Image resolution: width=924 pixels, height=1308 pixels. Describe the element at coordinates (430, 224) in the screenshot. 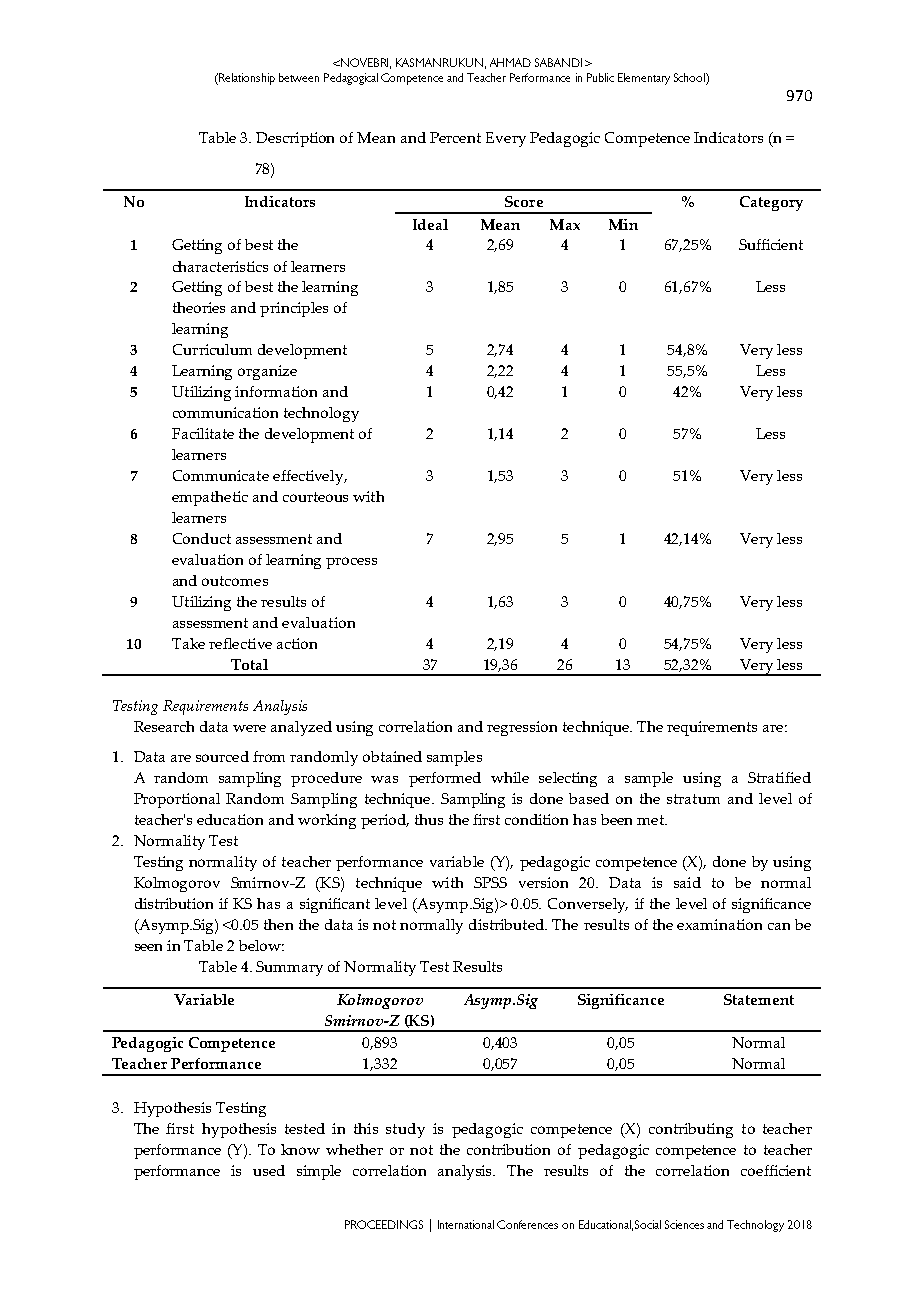

I see `Ideal` at that location.
